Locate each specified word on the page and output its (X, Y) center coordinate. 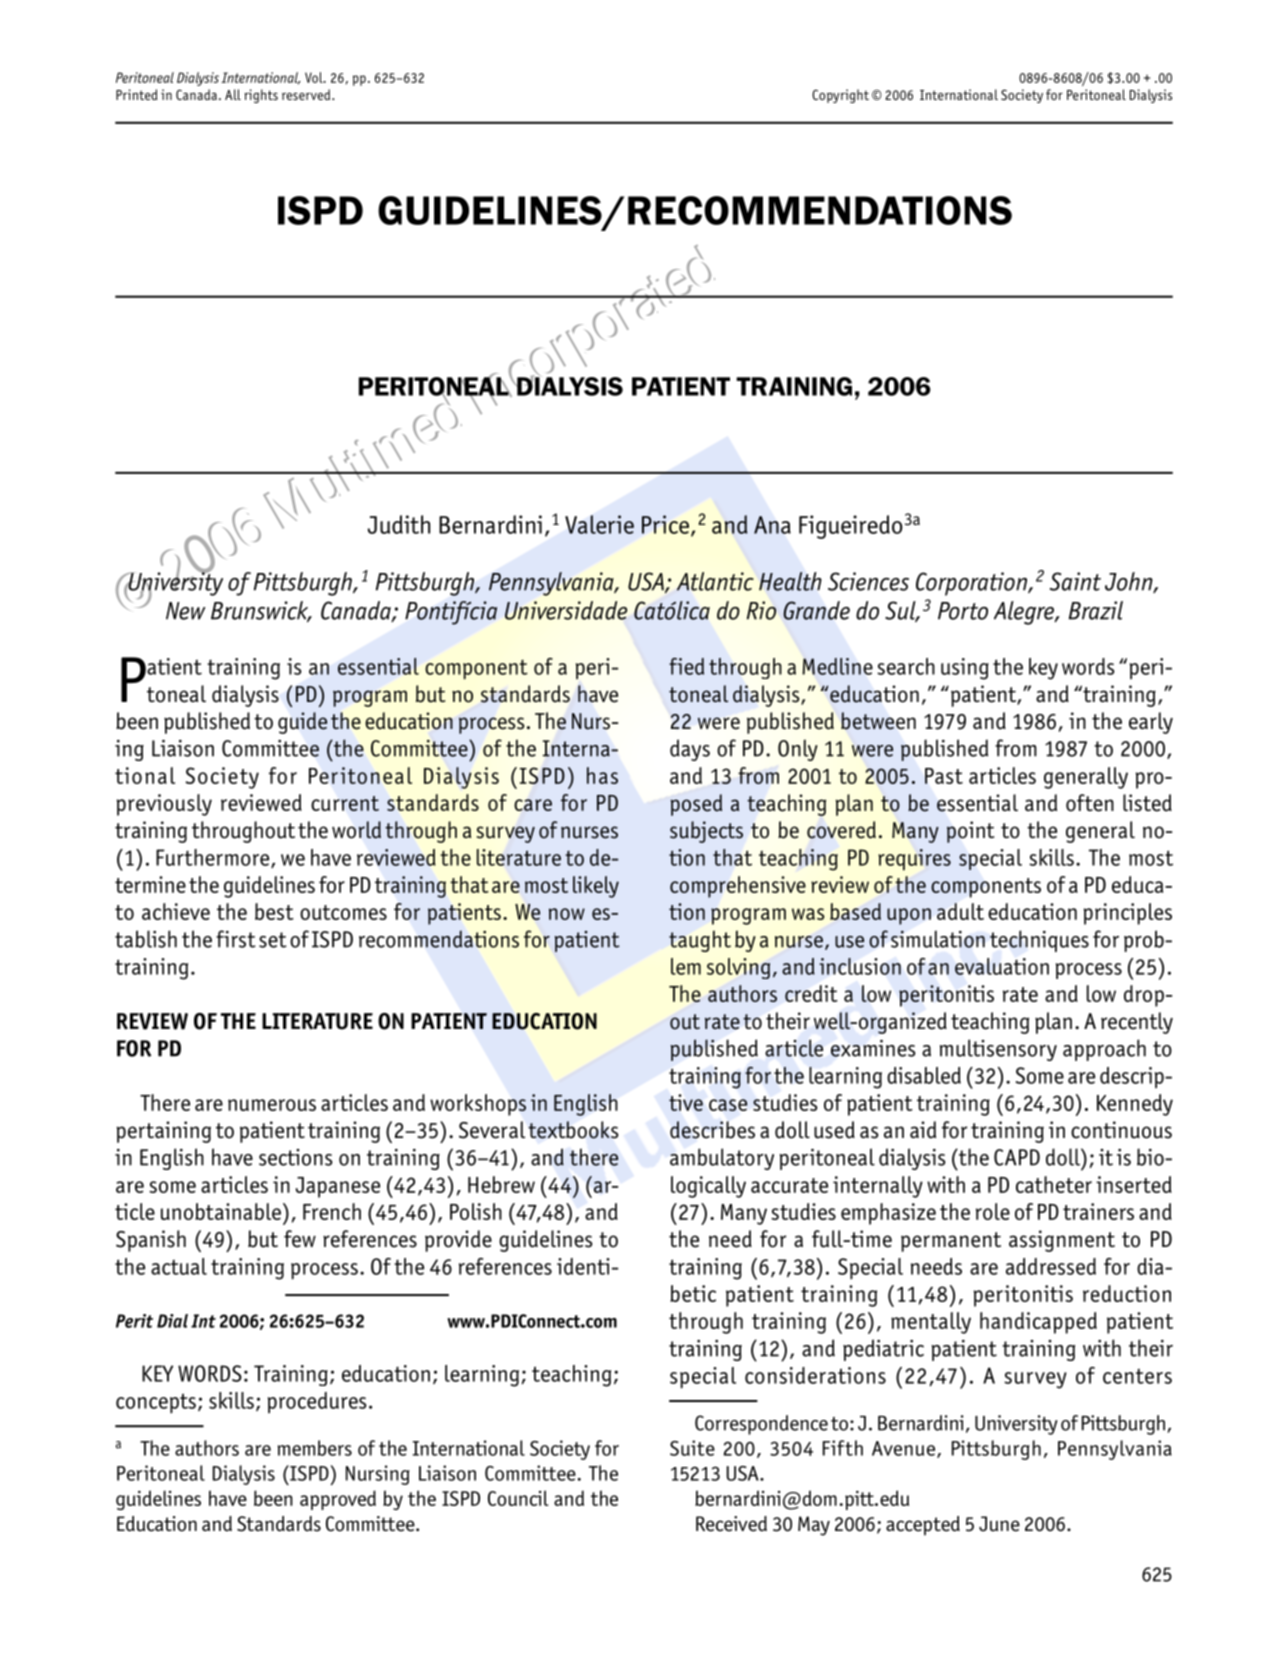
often (1090, 803)
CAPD (1017, 1157)
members (315, 1448)
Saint (1075, 581)
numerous (272, 1105)
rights (261, 96)
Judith (399, 524)
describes (712, 1130)
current (345, 803)
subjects (706, 832)
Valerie (599, 524)
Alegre (1025, 613)
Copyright (840, 96)
